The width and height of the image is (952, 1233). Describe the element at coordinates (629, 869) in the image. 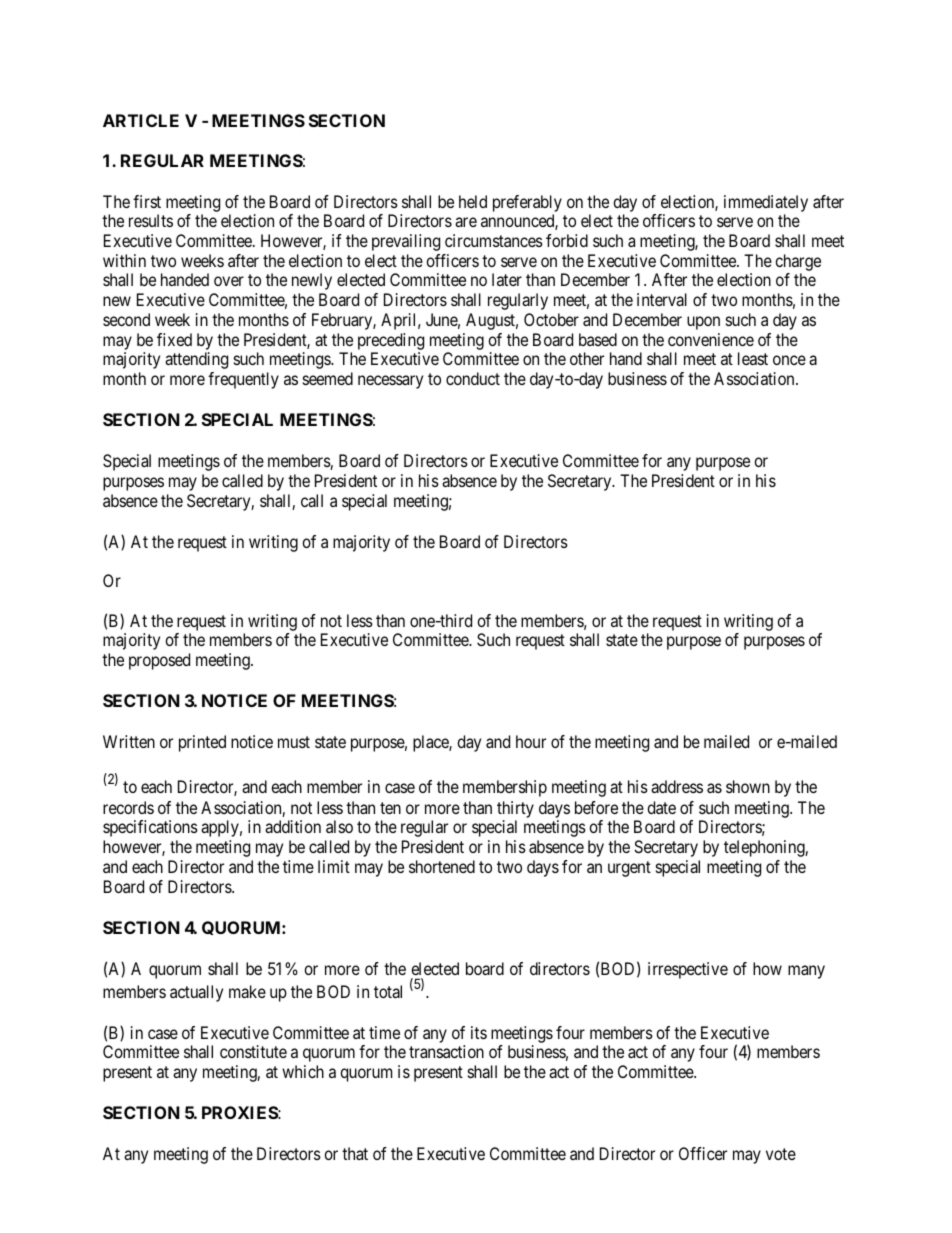

I see `urgent` at that location.
